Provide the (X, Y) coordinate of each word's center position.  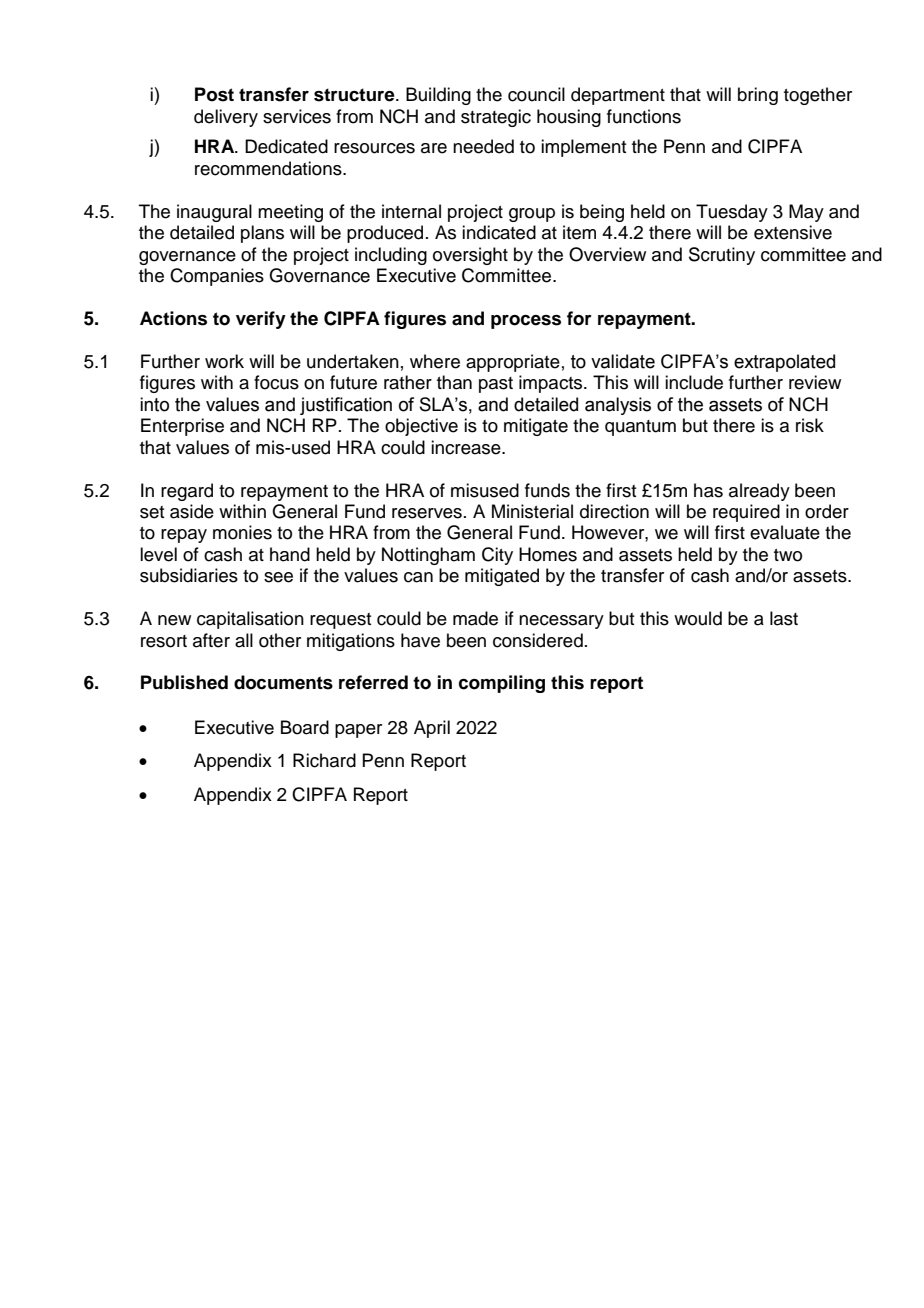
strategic (496, 118)
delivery (226, 118)
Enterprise (182, 427)
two (788, 555)
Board (305, 727)
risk (810, 425)
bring (758, 96)
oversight (470, 256)
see (278, 577)
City (497, 556)
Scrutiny (722, 256)
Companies (217, 277)
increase (467, 447)
